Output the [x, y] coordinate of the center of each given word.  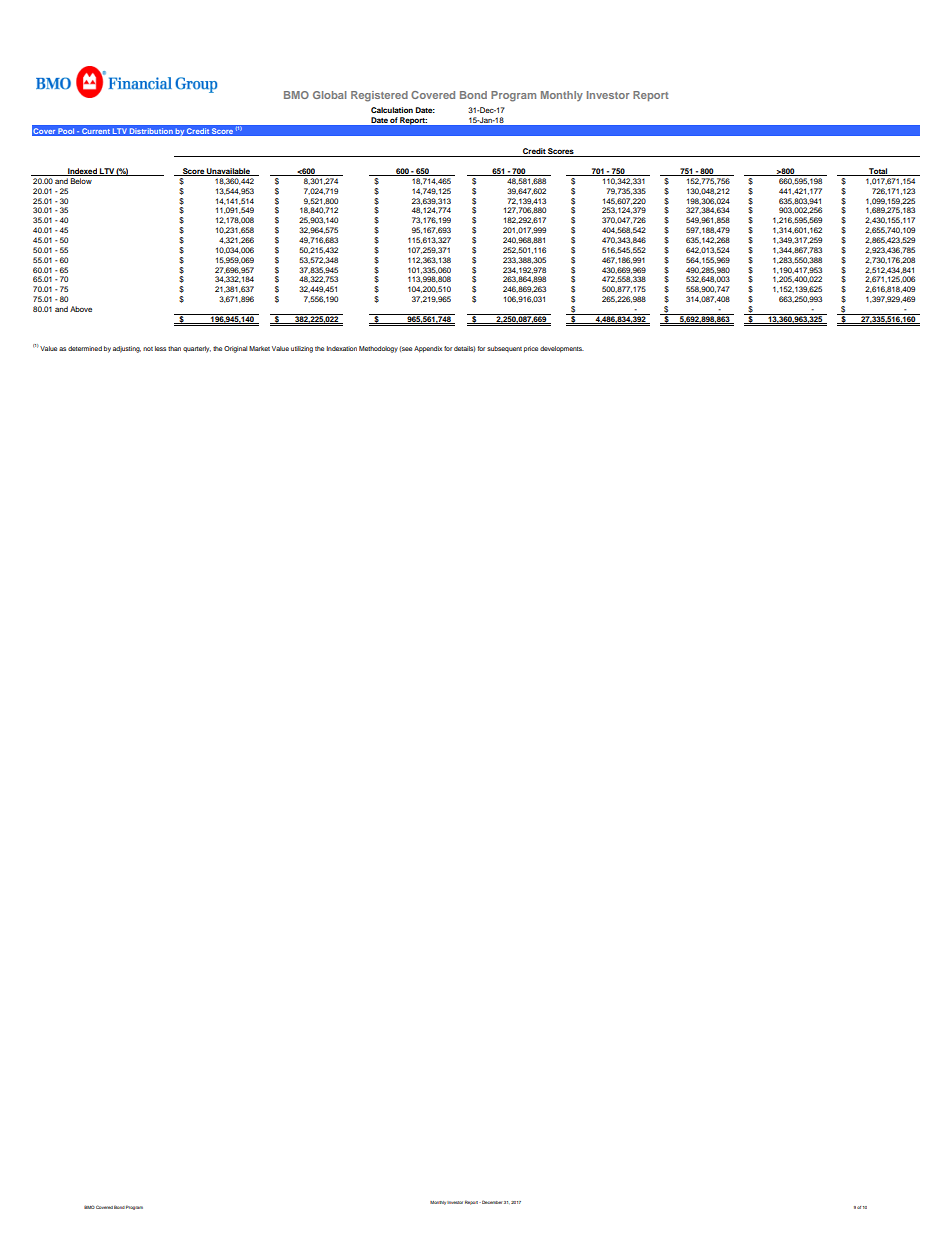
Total [878, 172]
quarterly [197, 349]
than [174, 348]
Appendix [428, 349]
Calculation [392, 110]
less [160, 348]
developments [562, 349]
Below [81, 181]
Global [329, 95]
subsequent [504, 349]
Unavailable [228, 172]
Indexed [82, 172]
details [465, 349]
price [531, 349]
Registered [379, 96]
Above [81, 309]
